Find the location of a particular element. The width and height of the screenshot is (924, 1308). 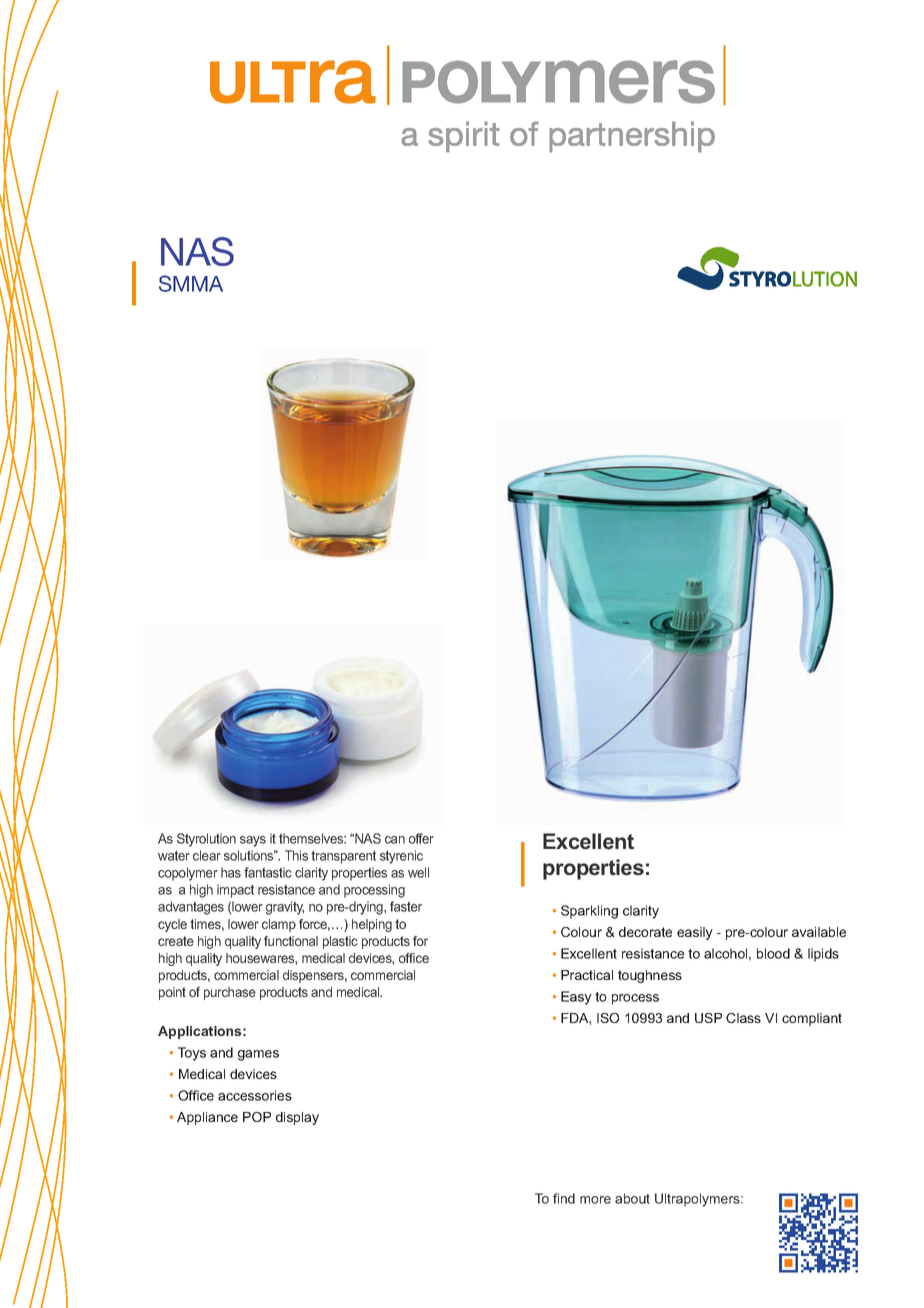

Practical is located at coordinates (587, 975).
